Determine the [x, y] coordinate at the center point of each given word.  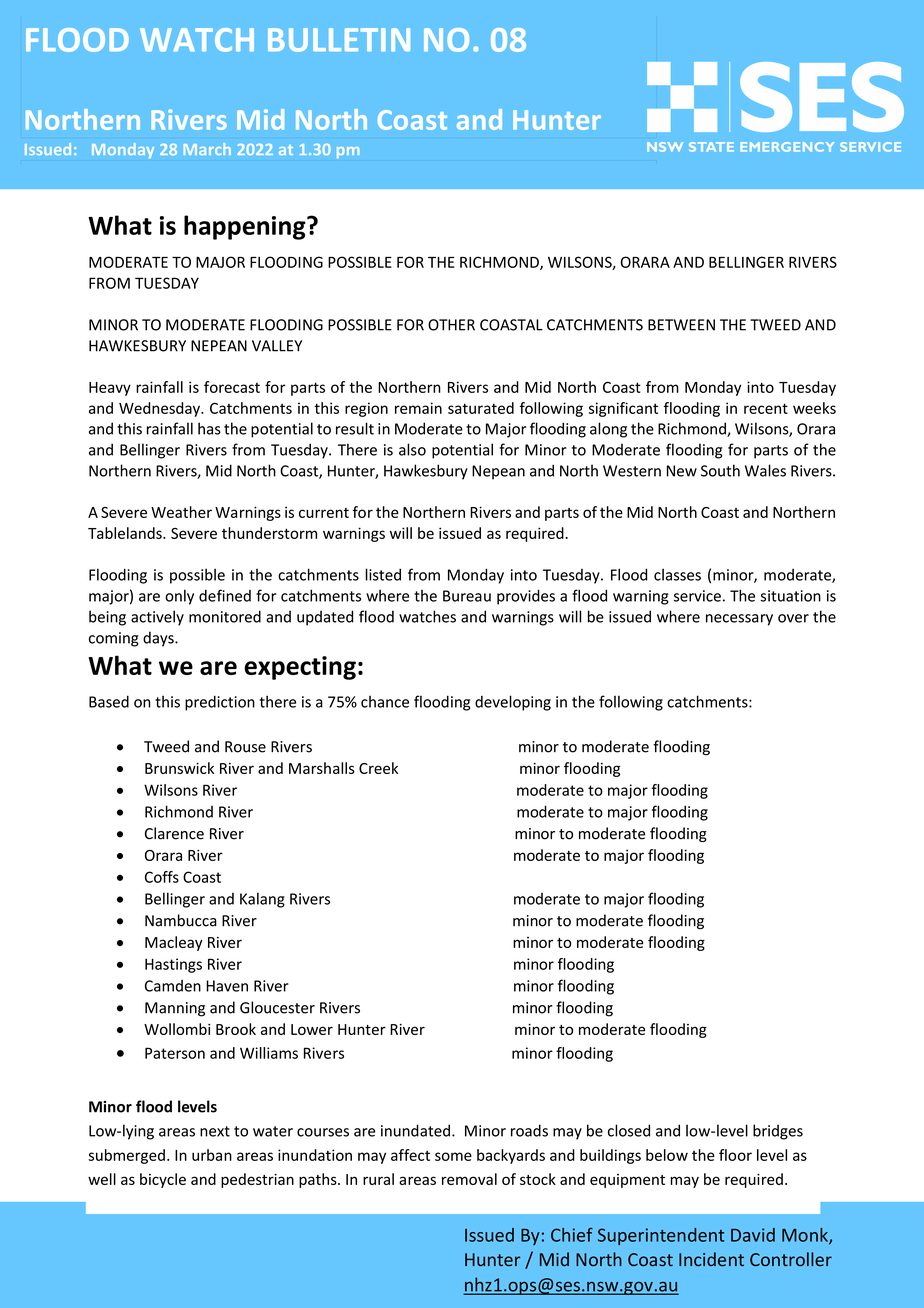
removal [469, 1179]
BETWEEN [681, 325]
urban [212, 1155]
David [753, 1235]
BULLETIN [339, 40]
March [207, 149]
